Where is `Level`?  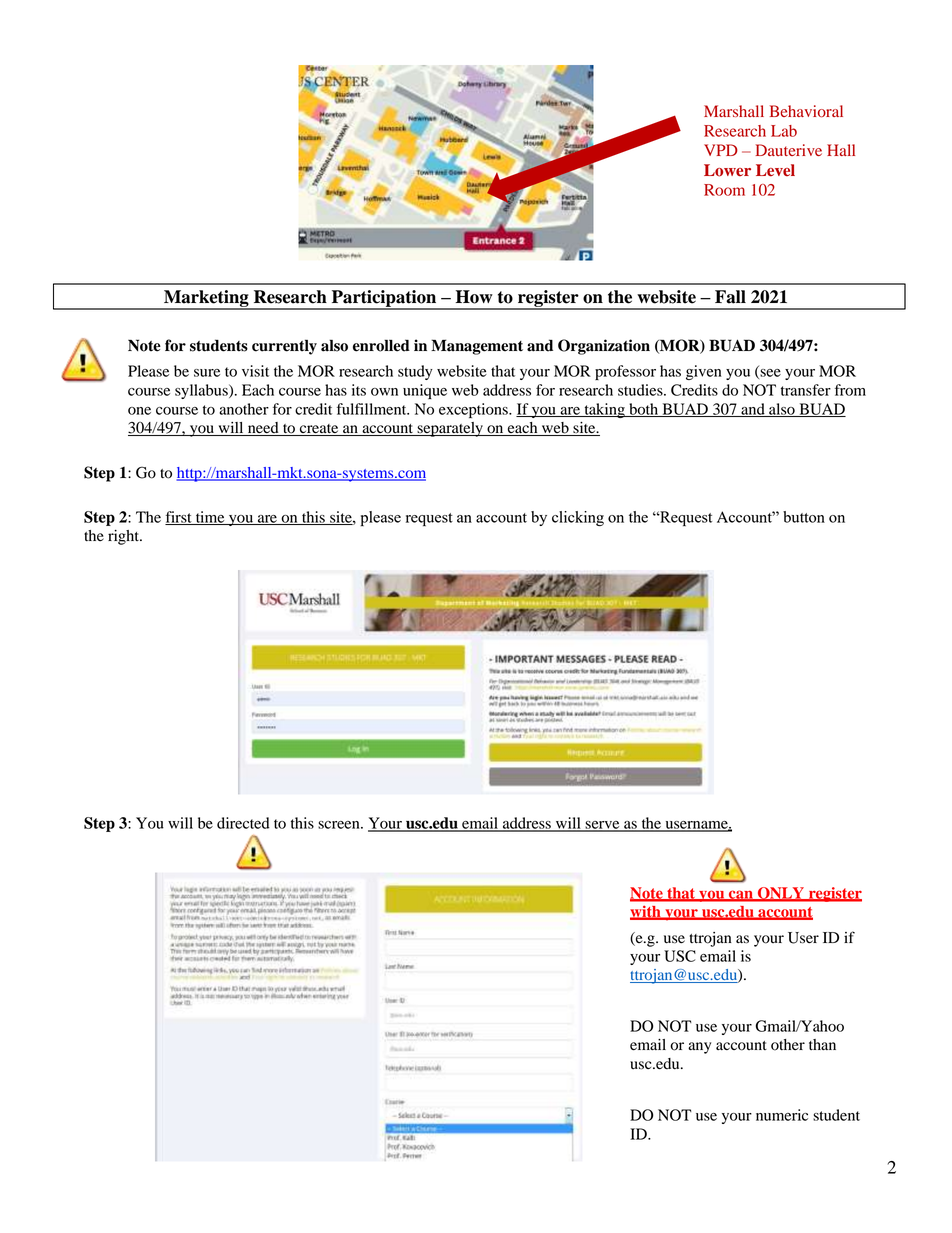 Level is located at coordinates (775, 170).
